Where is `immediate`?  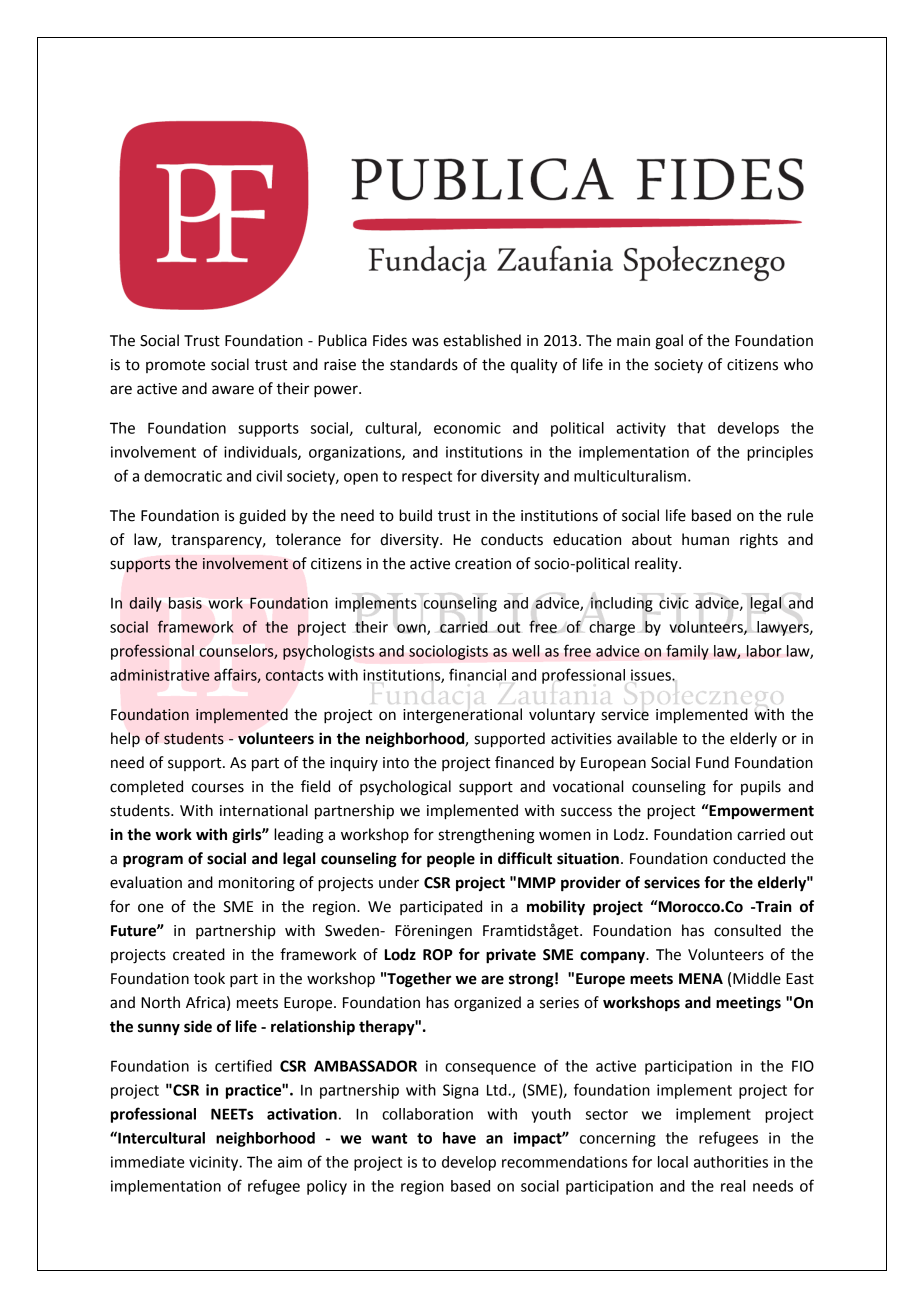 immediate is located at coordinates (148, 1162).
